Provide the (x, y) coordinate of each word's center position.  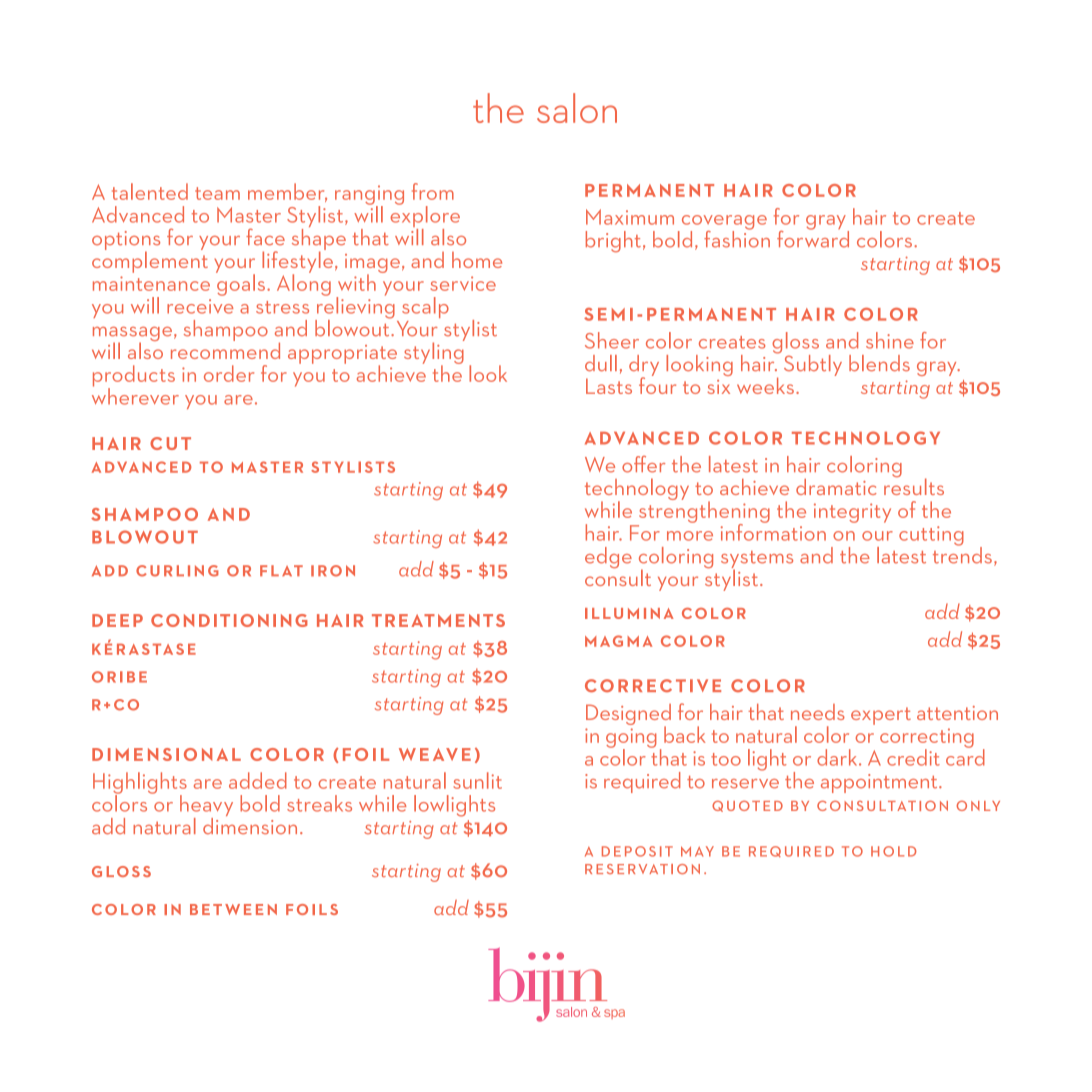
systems (757, 561)
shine (890, 340)
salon (577, 108)
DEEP (117, 620)
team (217, 193)
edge (608, 557)
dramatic (836, 487)
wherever (135, 395)
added (258, 780)
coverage (723, 223)
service (463, 283)
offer (643, 464)
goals (240, 284)
